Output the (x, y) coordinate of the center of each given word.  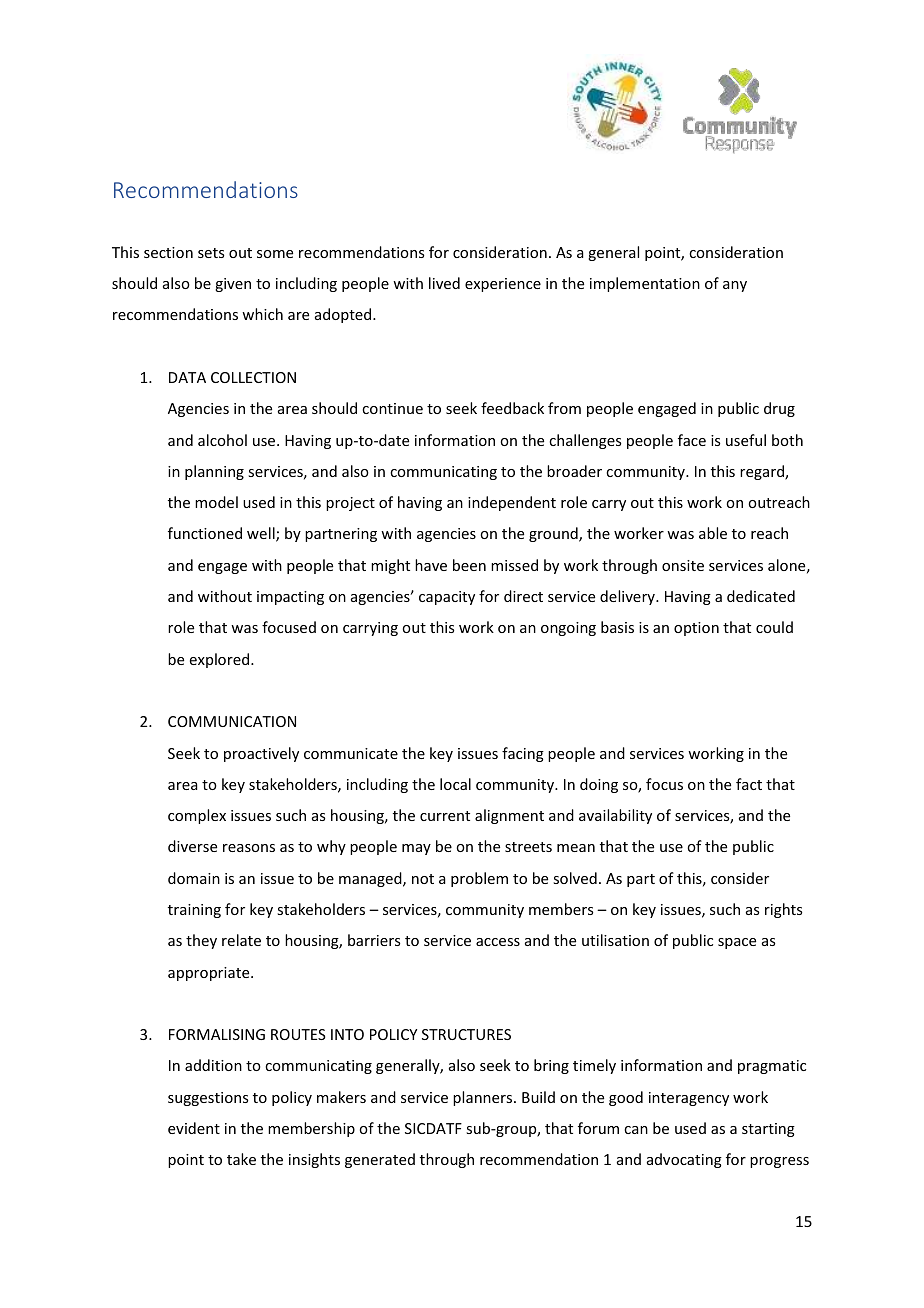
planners (484, 1098)
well (262, 534)
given (233, 285)
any (735, 286)
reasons (249, 848)
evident (194, 1128)
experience (503, 285)
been (469, 565)
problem (479, 879)
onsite (683, 565)
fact (749, 784)
